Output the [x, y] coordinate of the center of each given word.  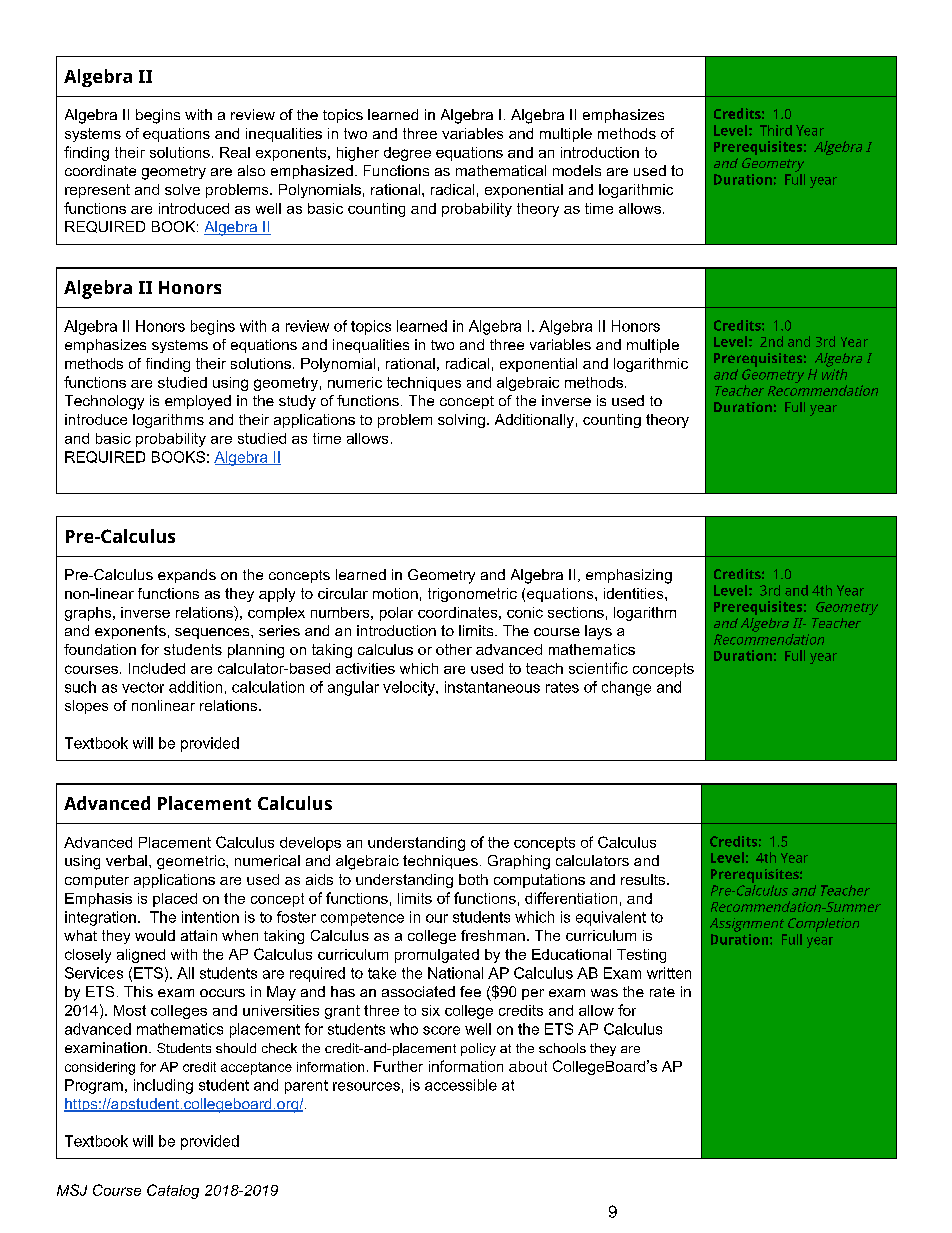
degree [407, 154]
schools [562, 1048]
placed [175, 900]
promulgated [437, 956]
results [644, 879]
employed [198, 402]
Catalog [173, 1191]
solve [182, 189]
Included [157, 668]
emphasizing [629, 576]
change [626, 688]
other [454, 649]
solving [461, 421]
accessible [461, 1085]
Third [776, 130]
